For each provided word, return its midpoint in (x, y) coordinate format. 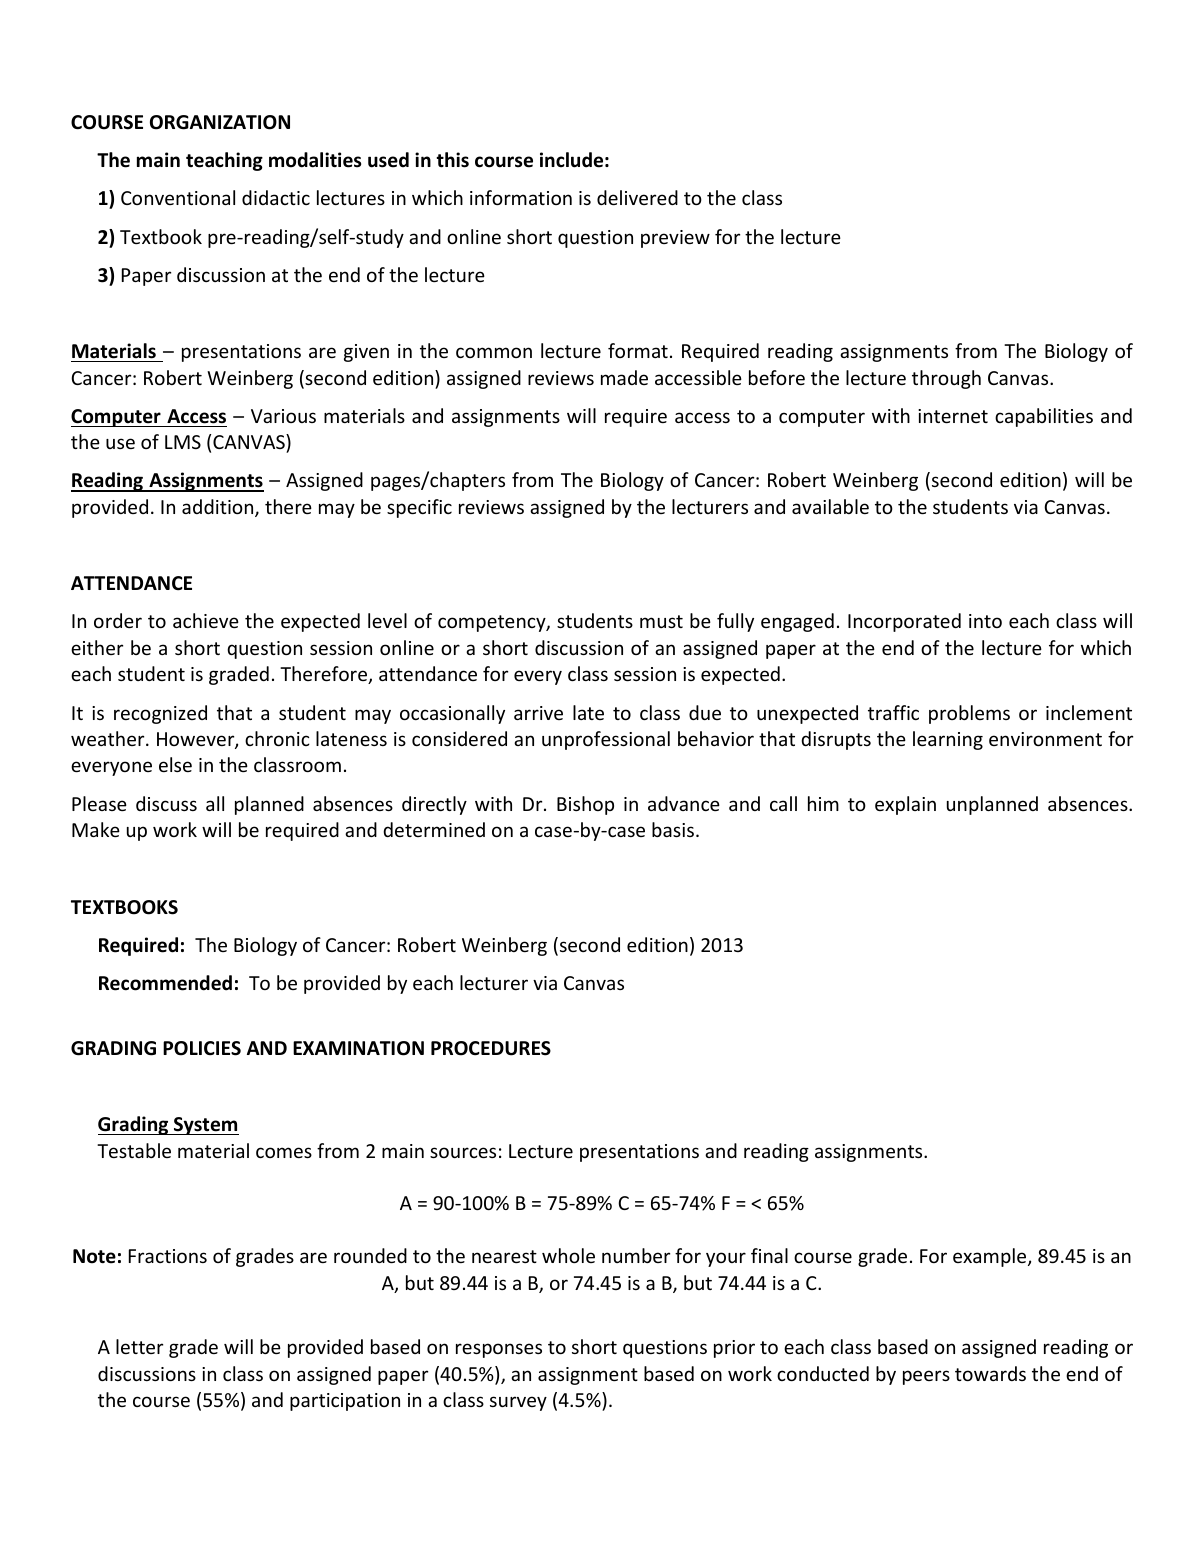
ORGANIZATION (220, 122)
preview (675, 239)
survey (518, 1403)
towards (990, 1373)
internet (953, 416)
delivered (637, 197)
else (175, 764)
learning (948, 740)
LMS (183, 442)
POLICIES (202, 1048)
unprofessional (606, 740)
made (624, 377)
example (991, 1257)
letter (139, 1346)
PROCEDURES (491, 1048)
